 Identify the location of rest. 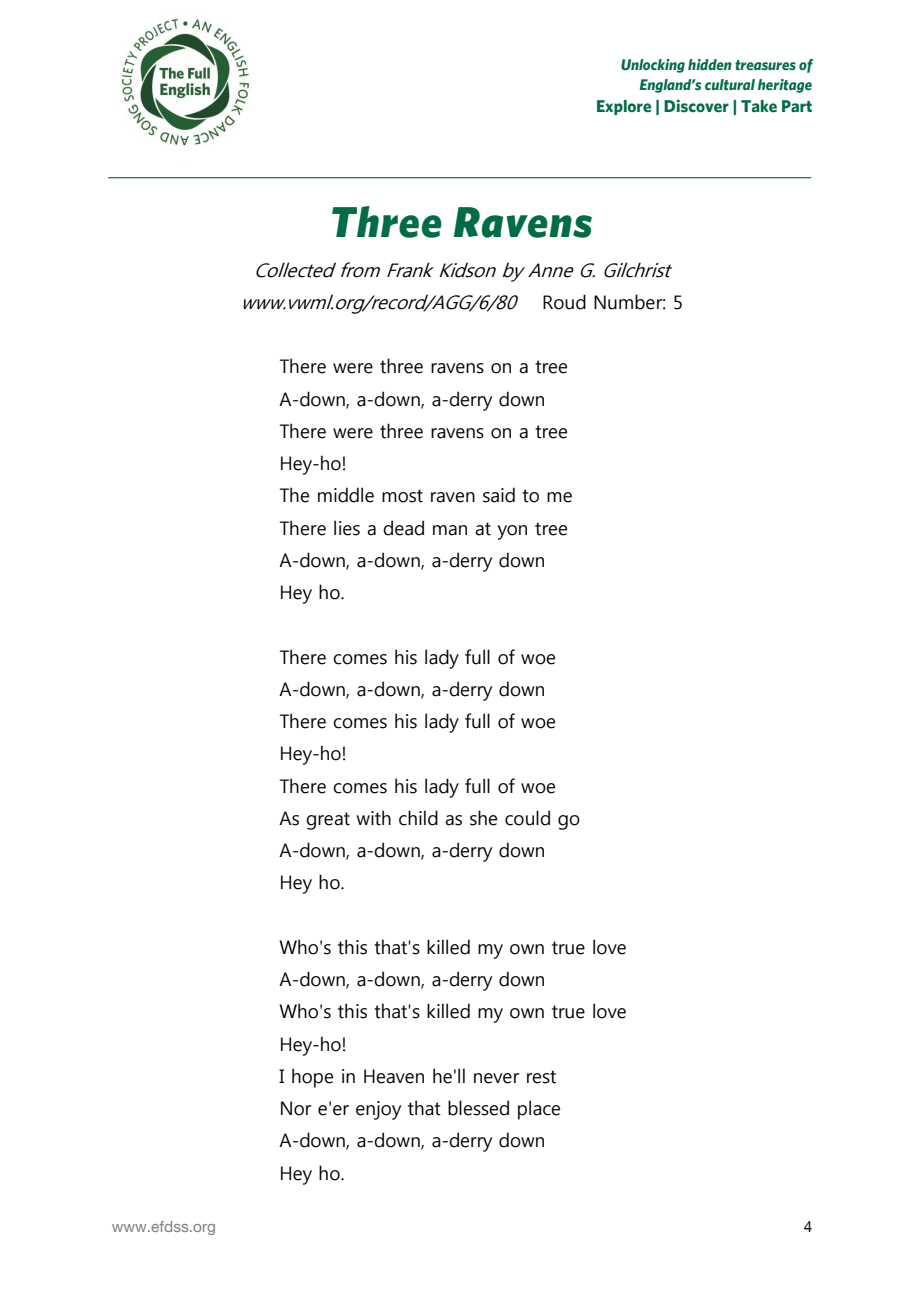
(541, 1077).
